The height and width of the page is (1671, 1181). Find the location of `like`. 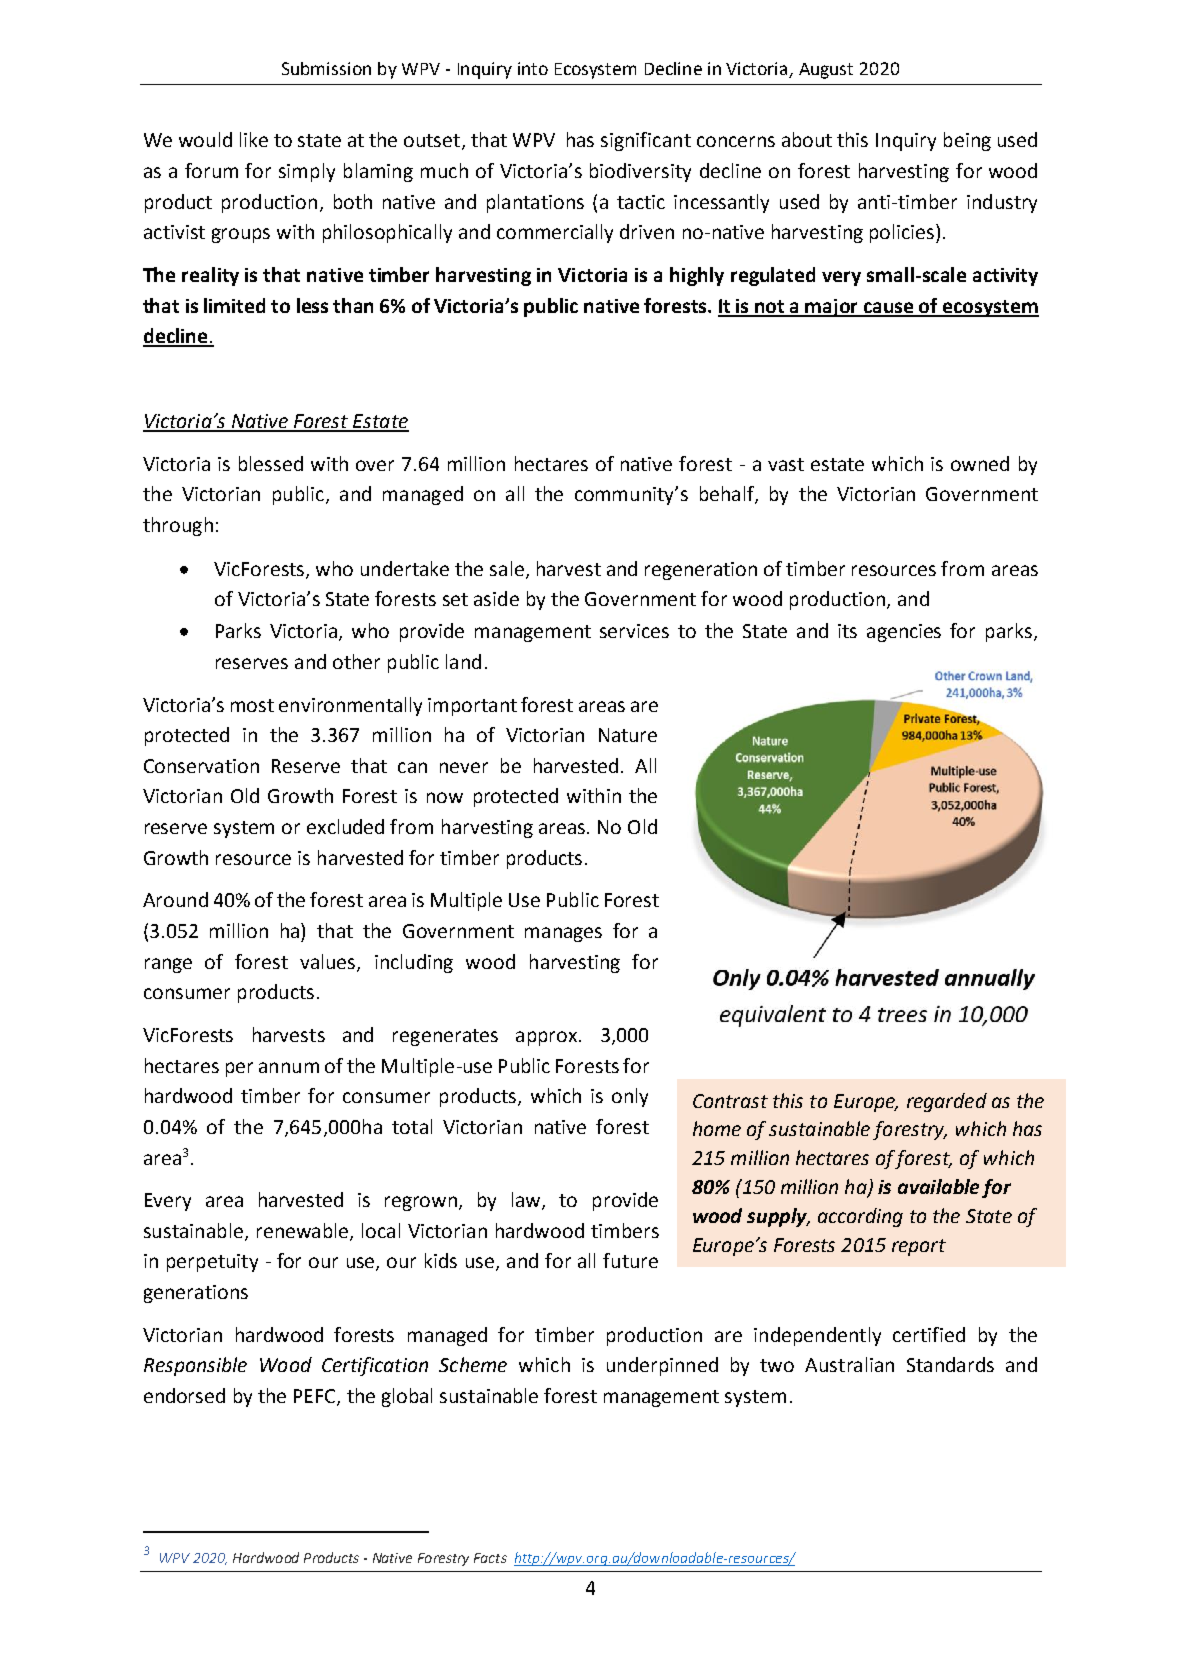

like is located at coordinates (254, 139).
